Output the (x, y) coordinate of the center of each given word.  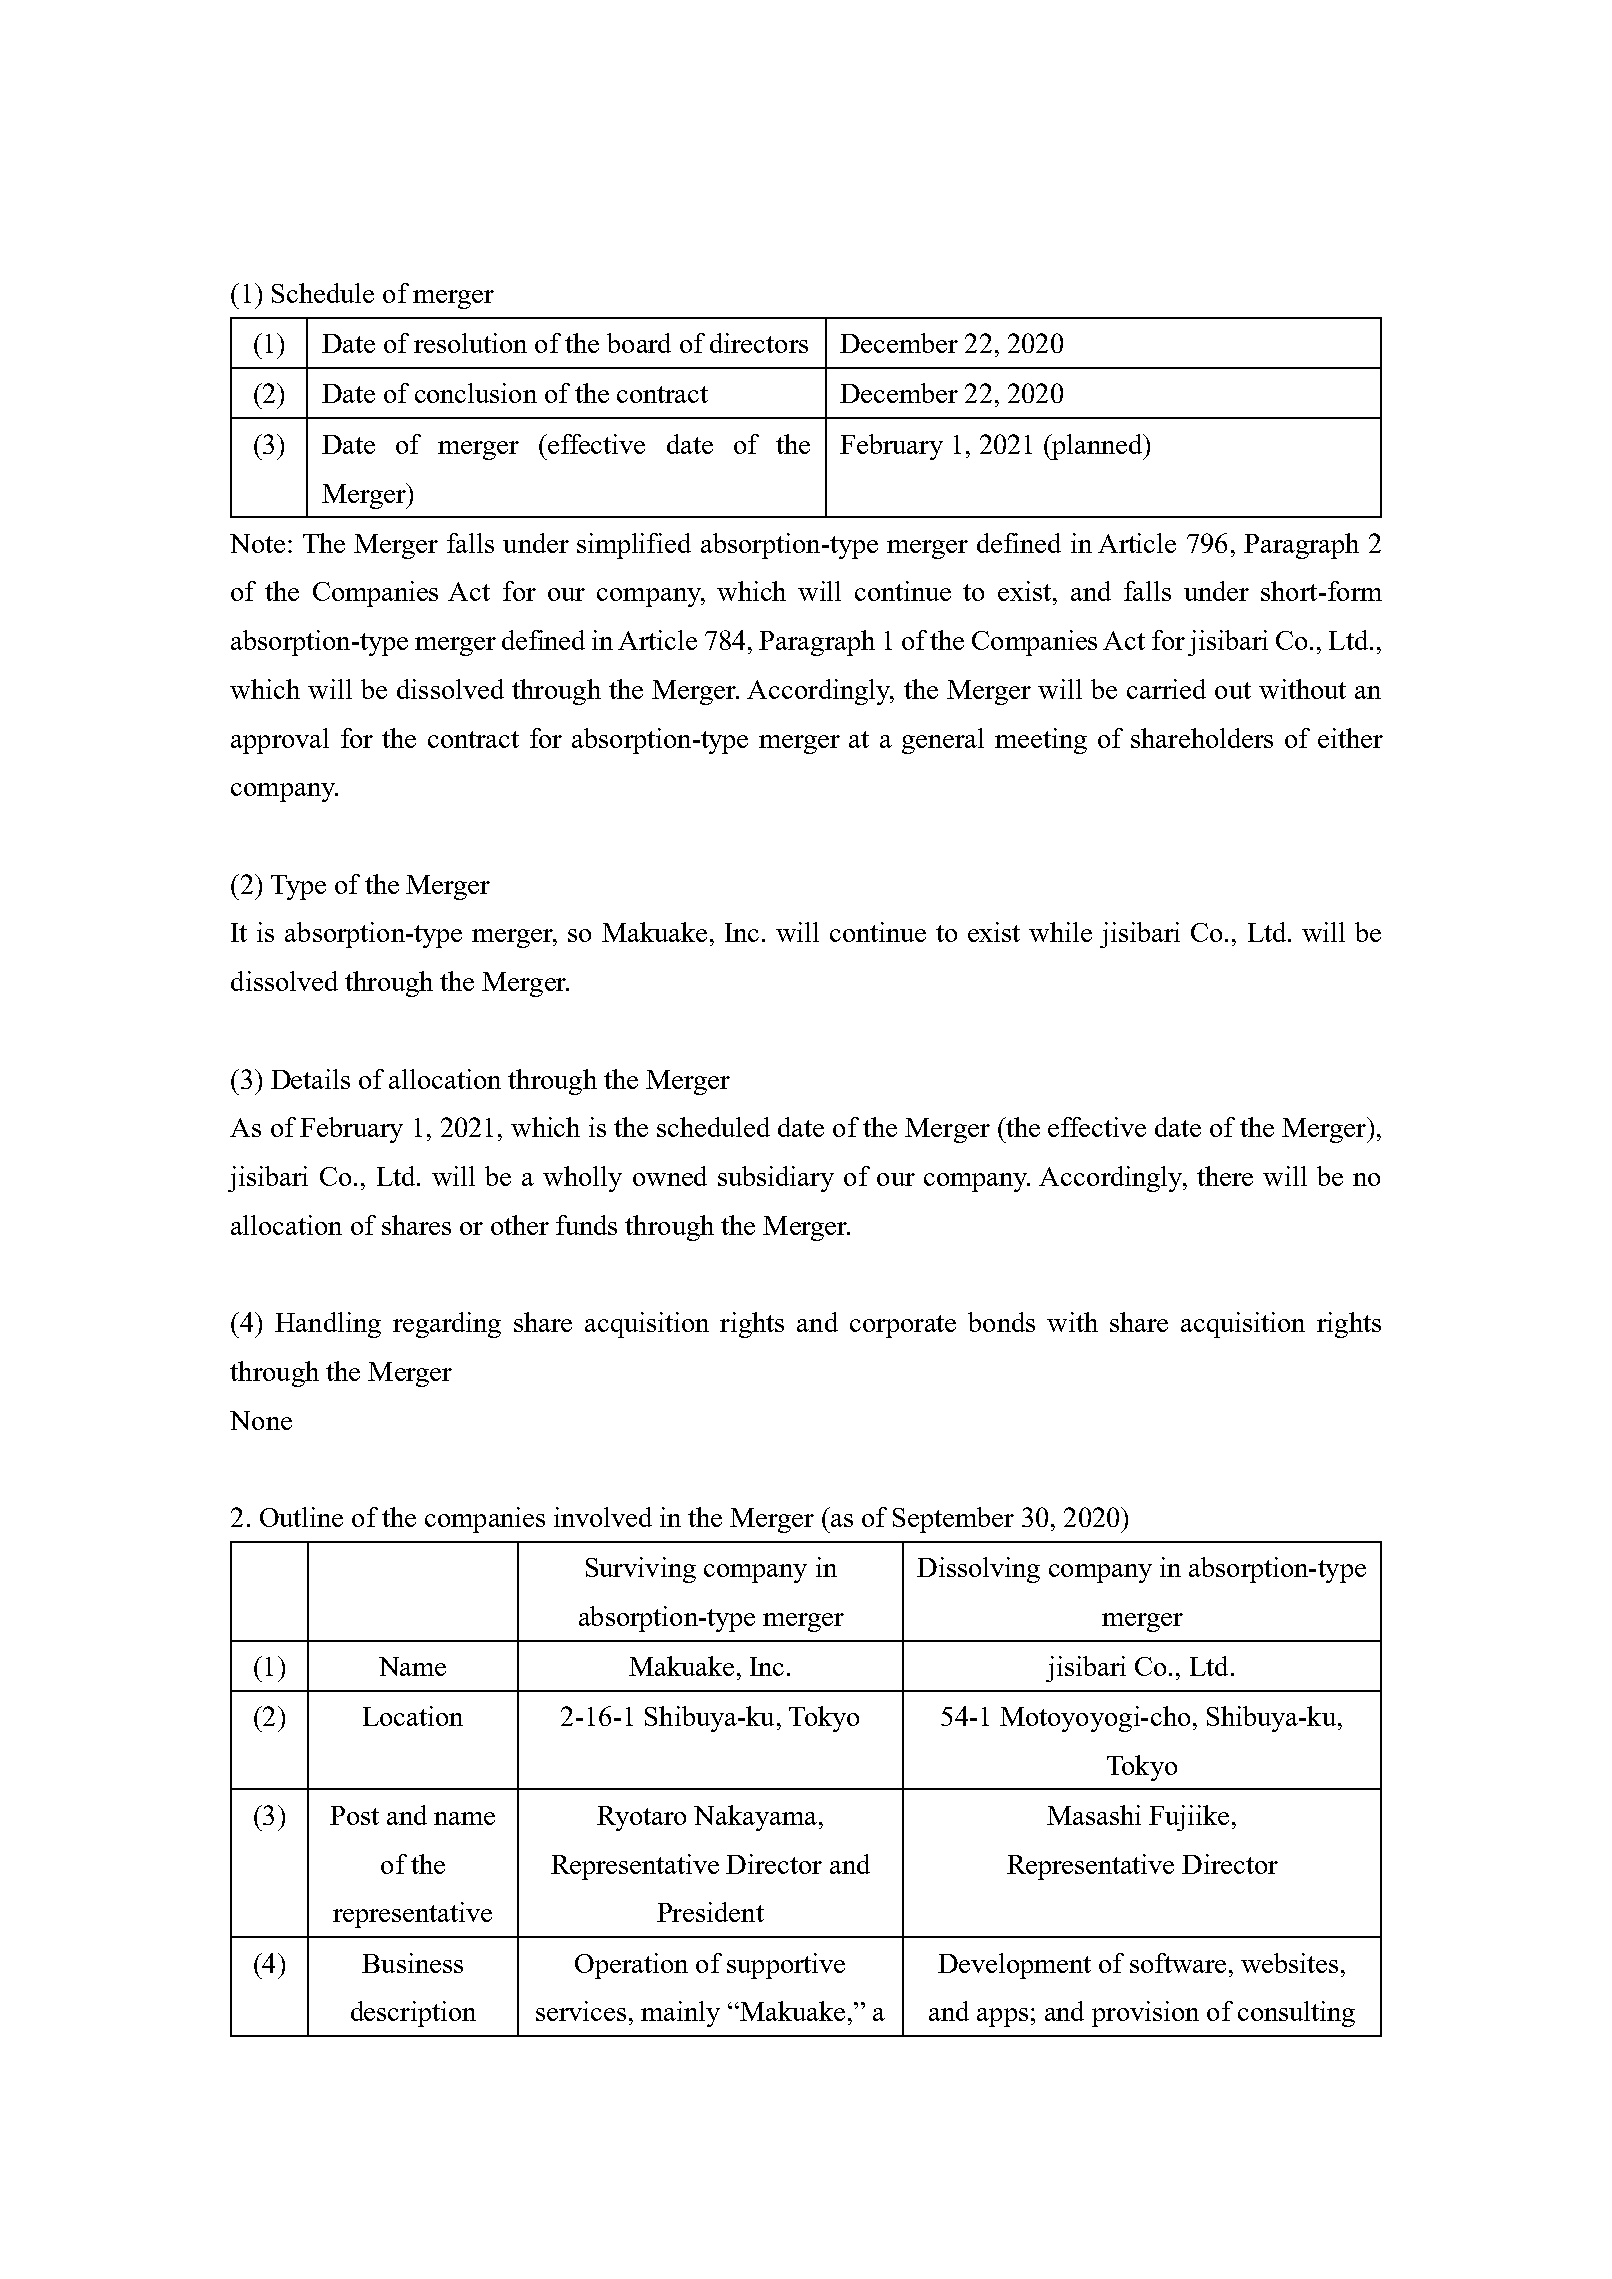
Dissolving (978, 1570)
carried (1166, 689)
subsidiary (776, 1179)
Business (412, 1963)
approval (280, 741)
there (1225, 1176)
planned (1097, 447)
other (520, 1225)
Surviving (641, 1570)
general (943, 741)
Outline (301, 1517)
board (639, 343)
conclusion (476, 393)
